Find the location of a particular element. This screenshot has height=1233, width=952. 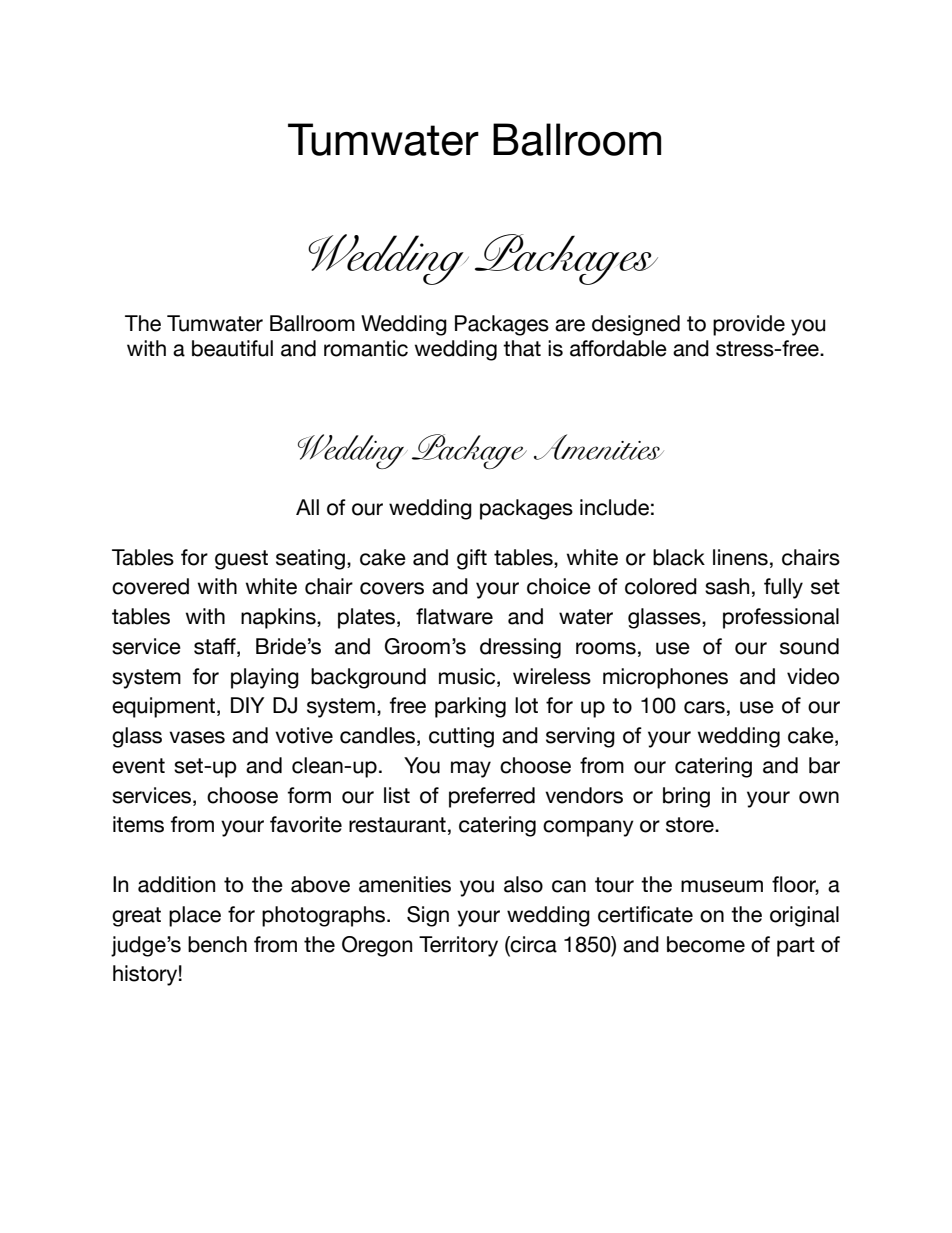

sash is located at coordinates (727, 586).
